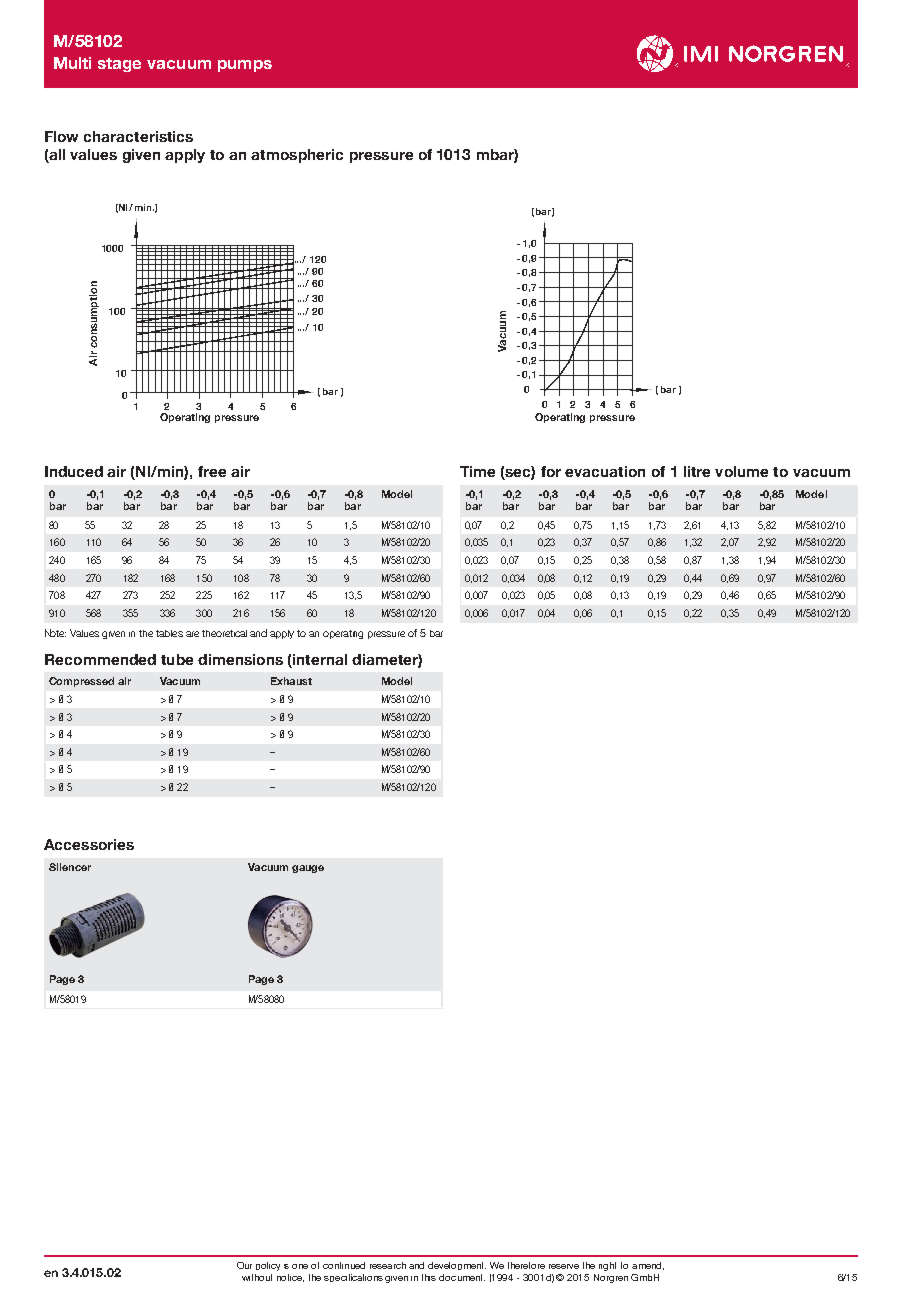 The height and width of the screenshot is (1308, 924). Describe the element at coordinates (297, 156) in the screenshot. I see `atmospheric` at that location.
